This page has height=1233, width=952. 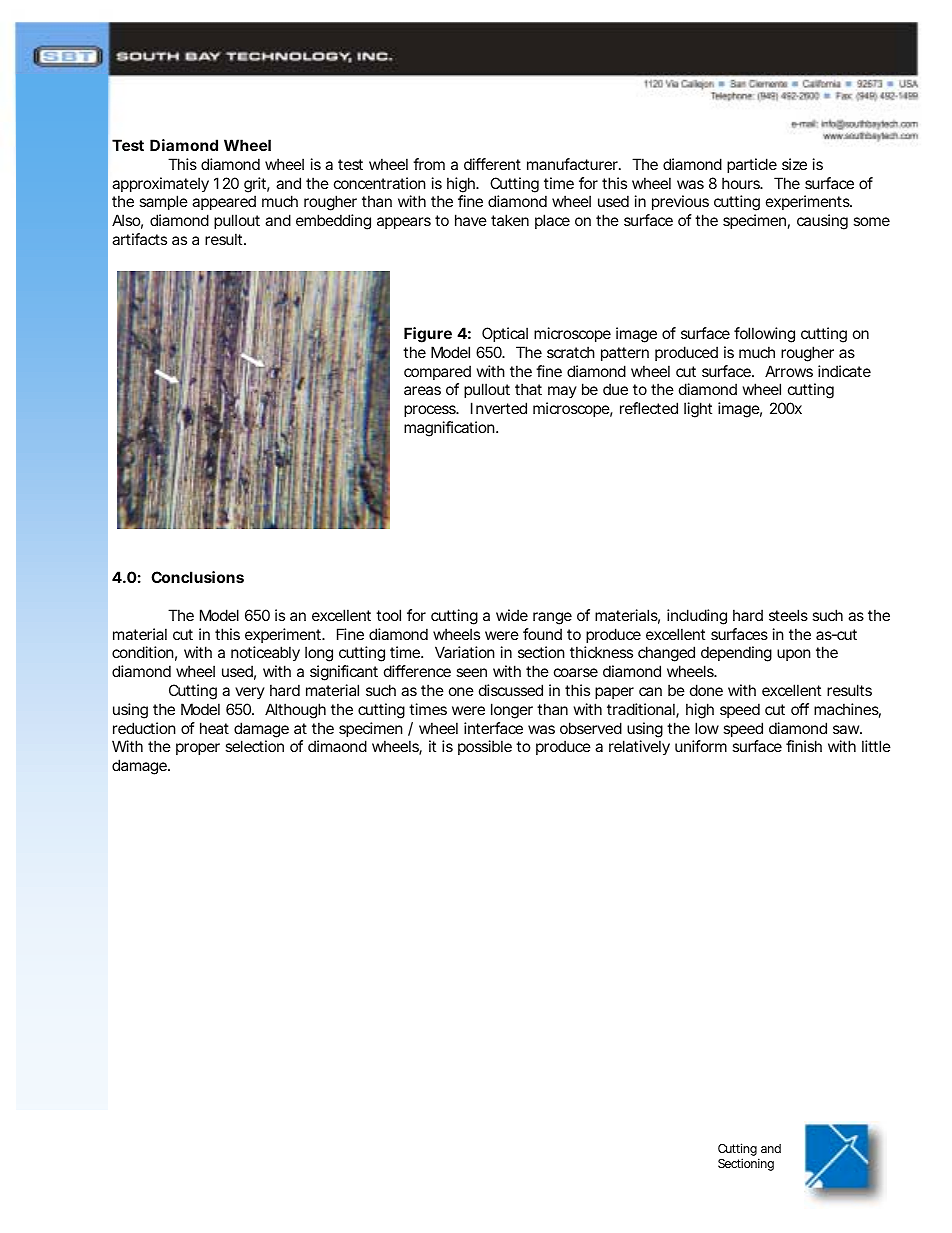 I want to click on Conclusions, so click(x=197, y=577).
